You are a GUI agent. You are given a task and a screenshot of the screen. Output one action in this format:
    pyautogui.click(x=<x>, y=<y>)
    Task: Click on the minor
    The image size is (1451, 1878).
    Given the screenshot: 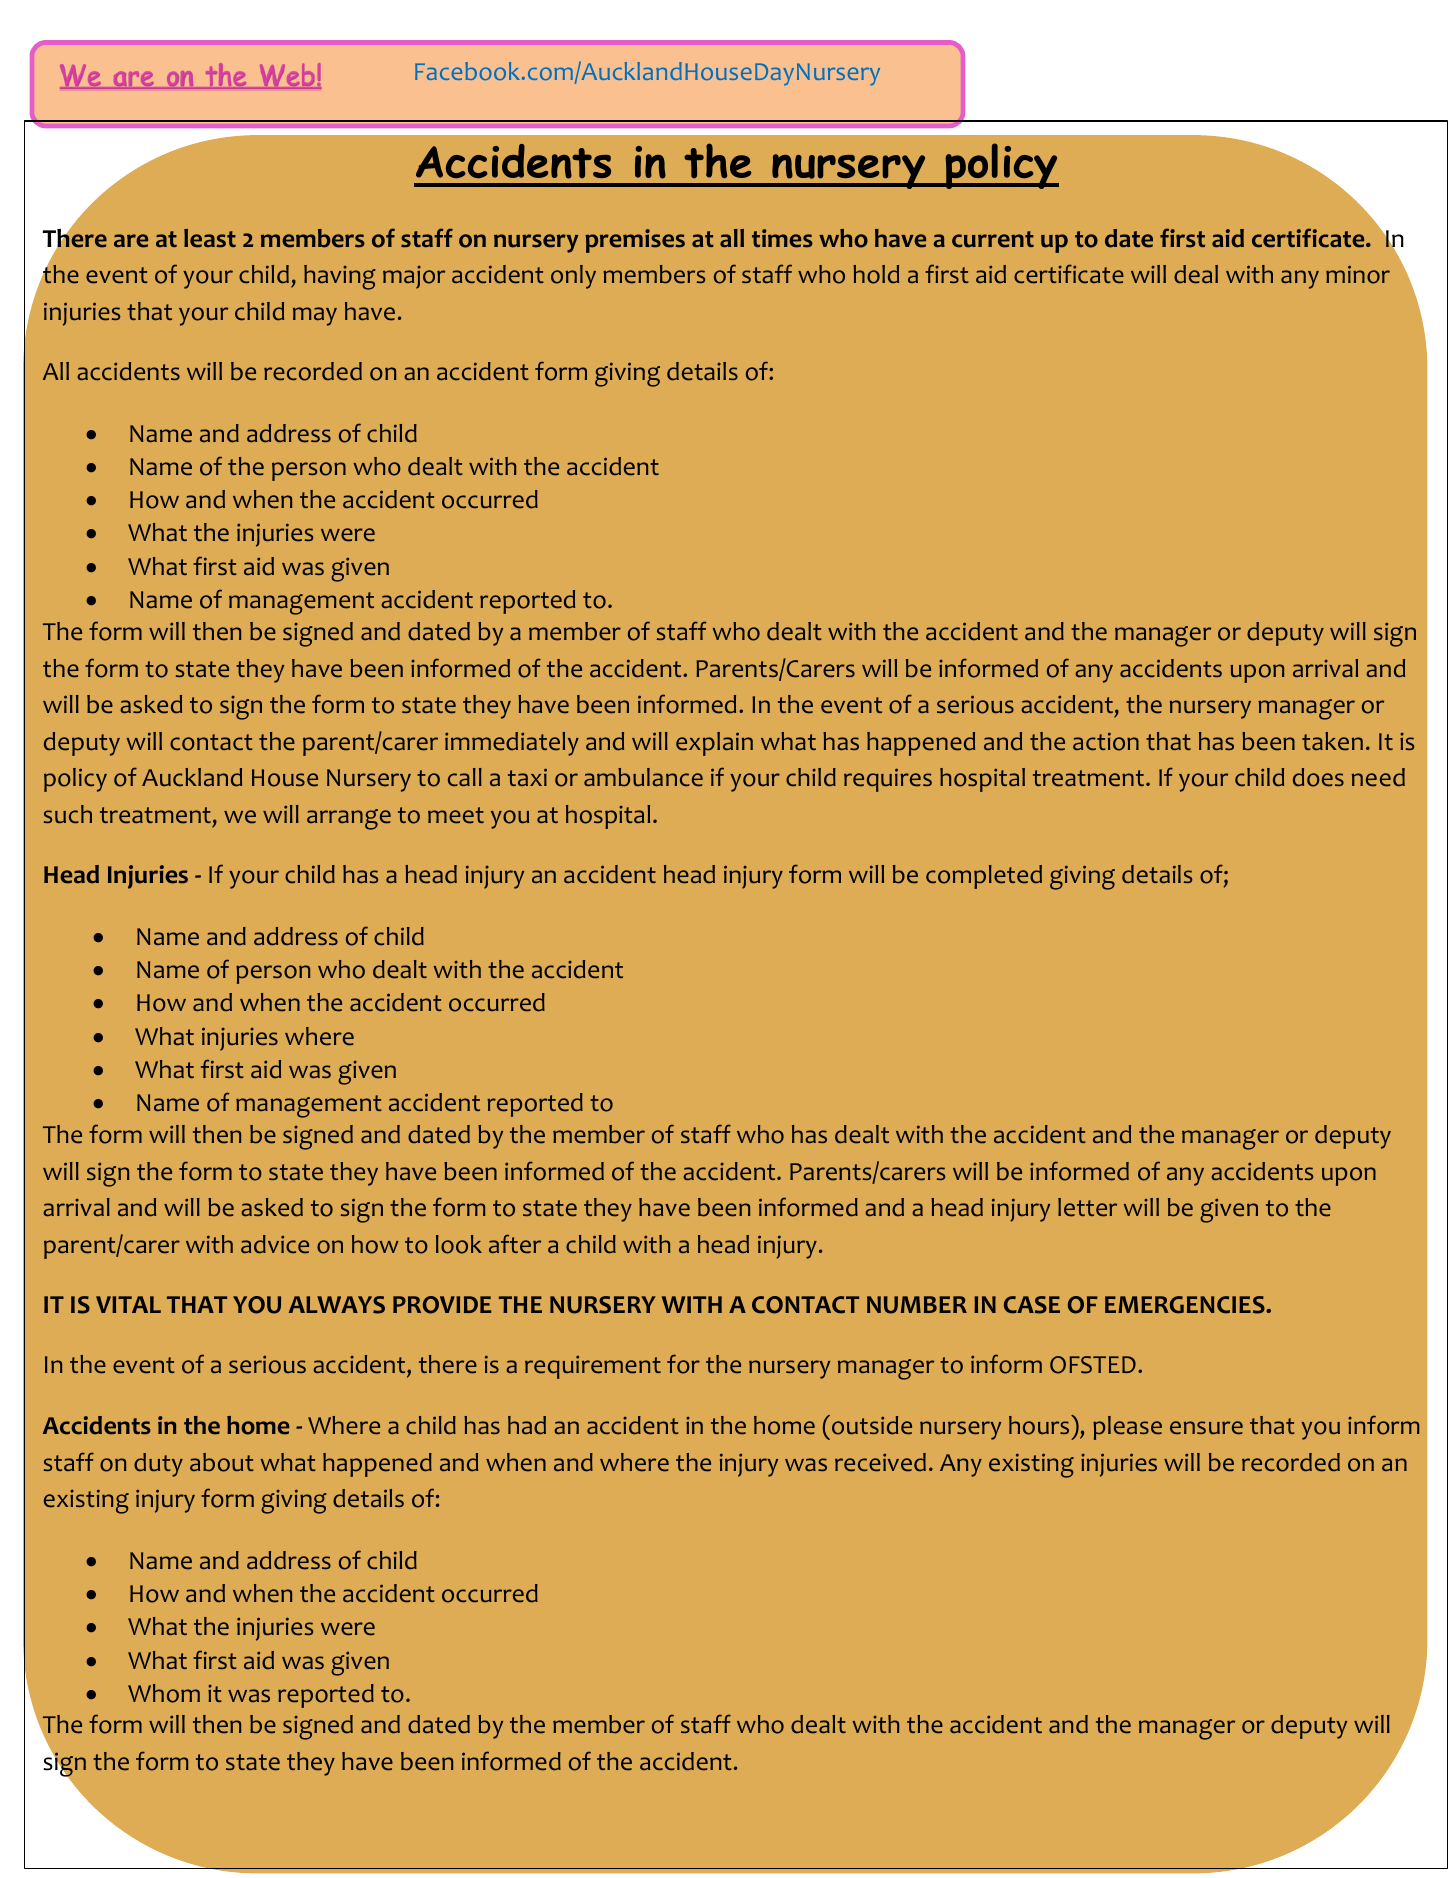 What is the action you would take?
    pyautogui.click(x=1358, y=274)
